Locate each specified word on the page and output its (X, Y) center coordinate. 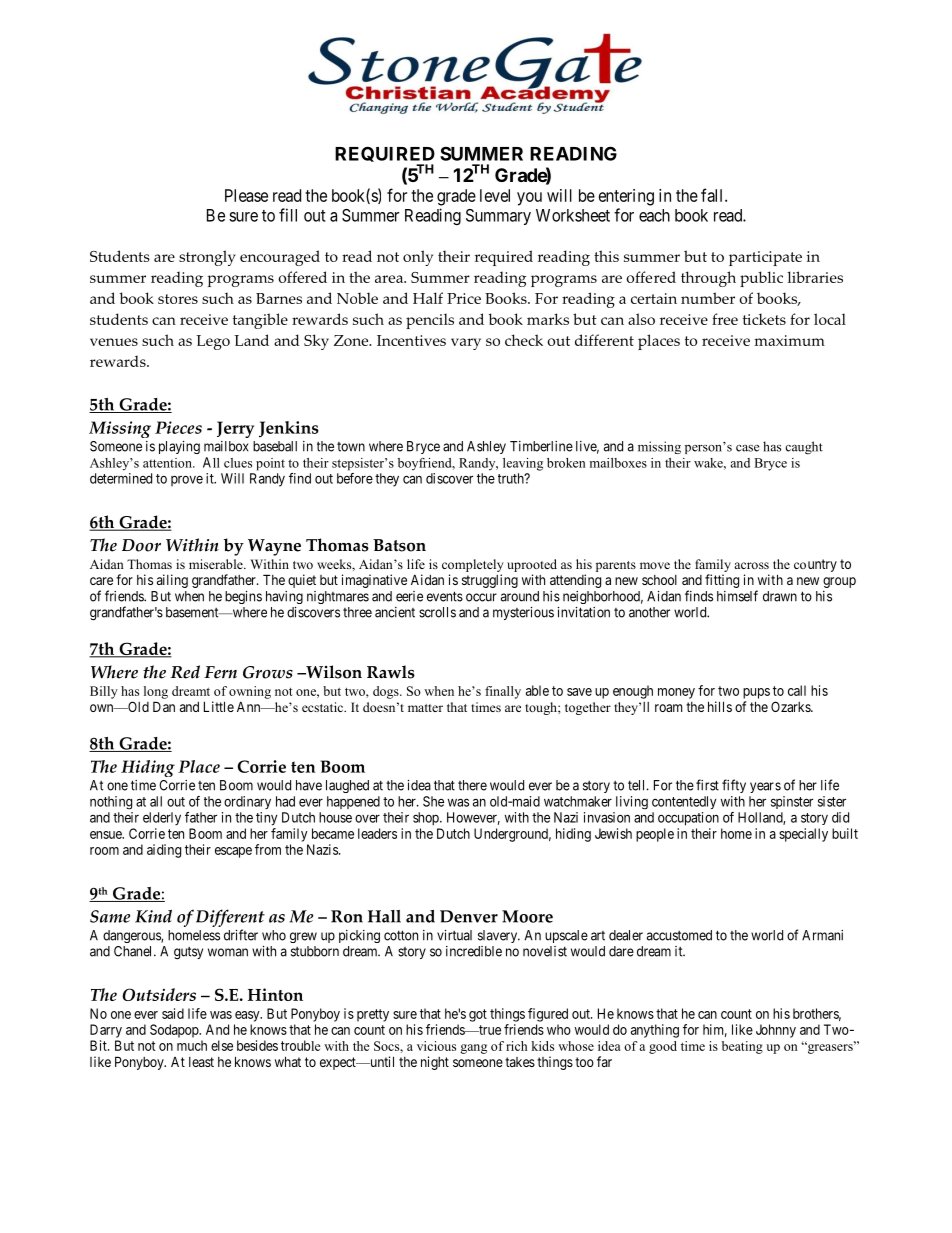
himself (737, 596)
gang (473, 1049)
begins (243, 597)
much (192, 1045)
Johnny (776, 1031)
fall (713, 195)
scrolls (437, 612)
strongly (207, 258)
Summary (498, 217)
